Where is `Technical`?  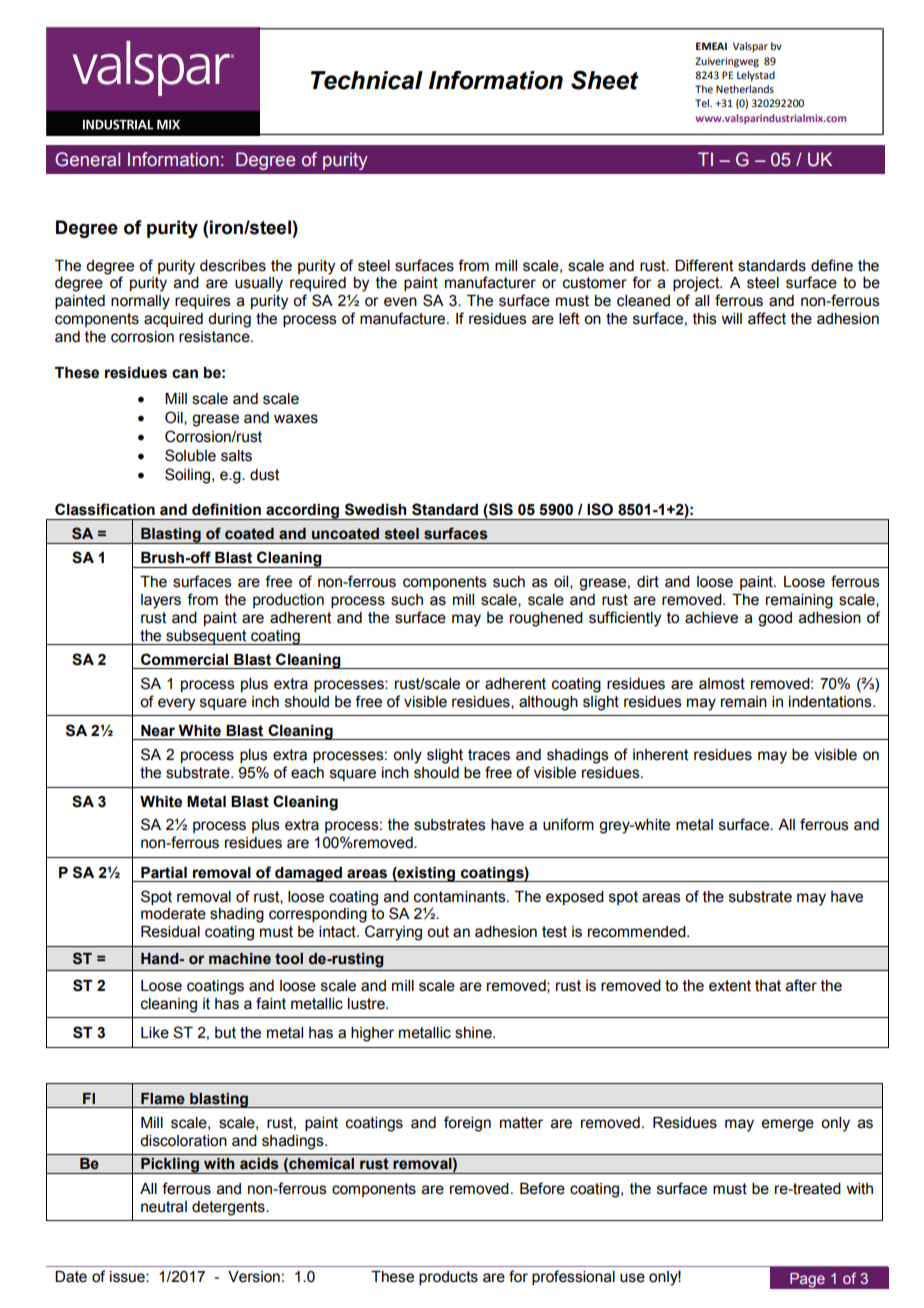 Technical is located at coordinates (367, 80).
